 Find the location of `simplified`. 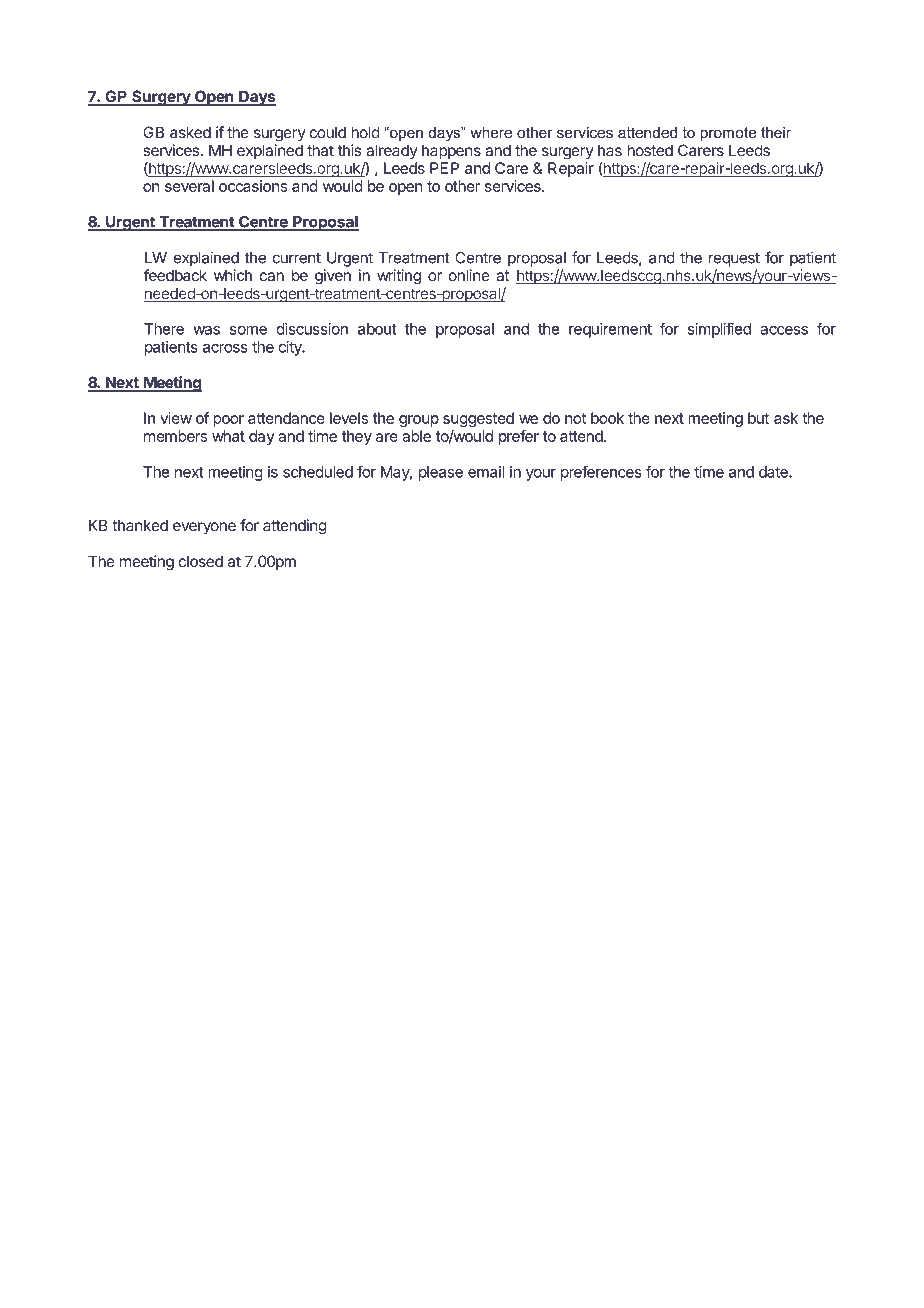

simplified is located at coordinates (719, 330).
